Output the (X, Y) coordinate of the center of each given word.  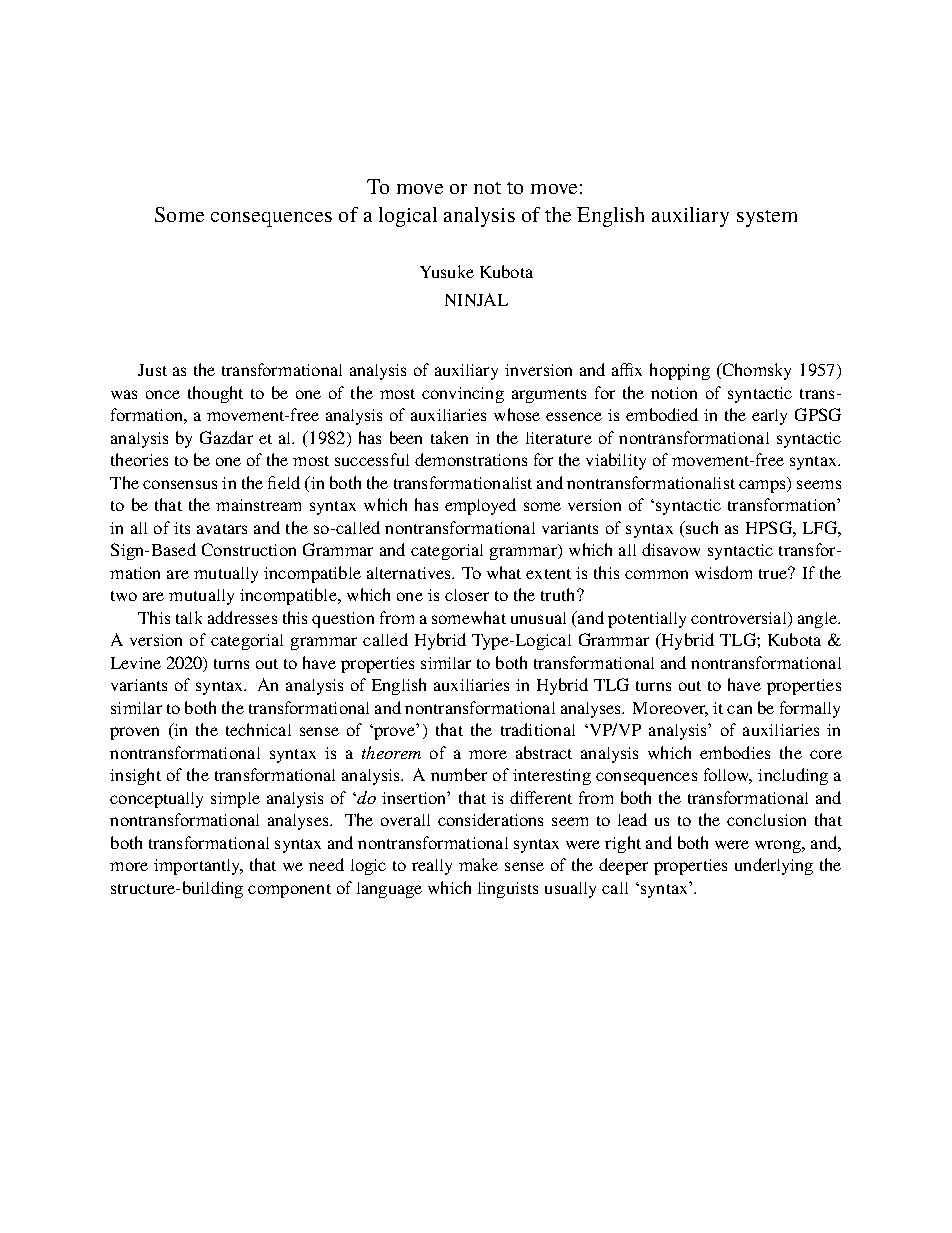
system (767, 218)
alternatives (410, 573)
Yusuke (447, 271)
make (478, 864)
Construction (249, 549)
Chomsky (755, 371)
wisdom (723, 572)
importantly (198, 867)
